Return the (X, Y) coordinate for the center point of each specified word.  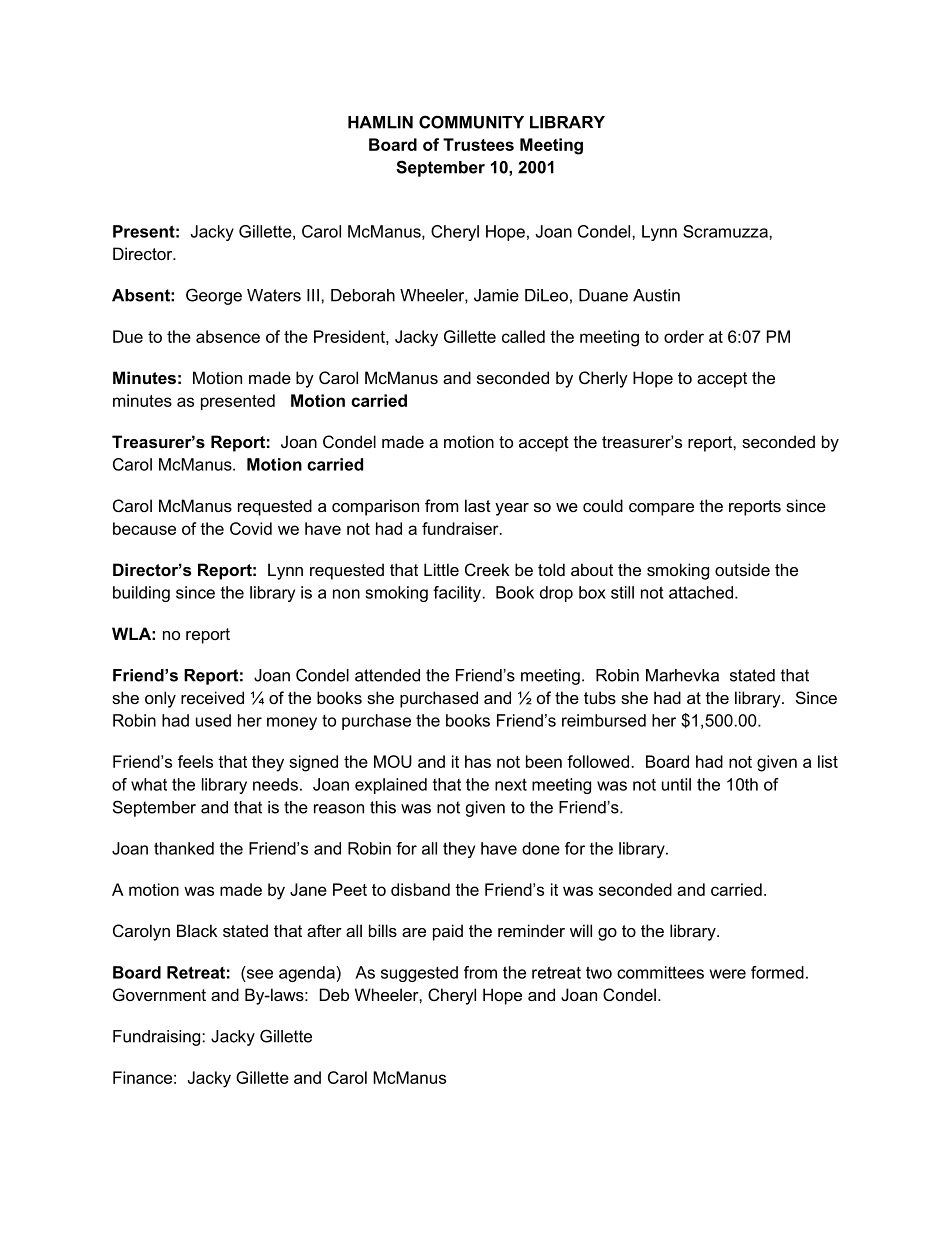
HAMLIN (380, 122)
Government (159, 994)
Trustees (478, 144)
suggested (419, 974)
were (728, 974)
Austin (656, 295)
